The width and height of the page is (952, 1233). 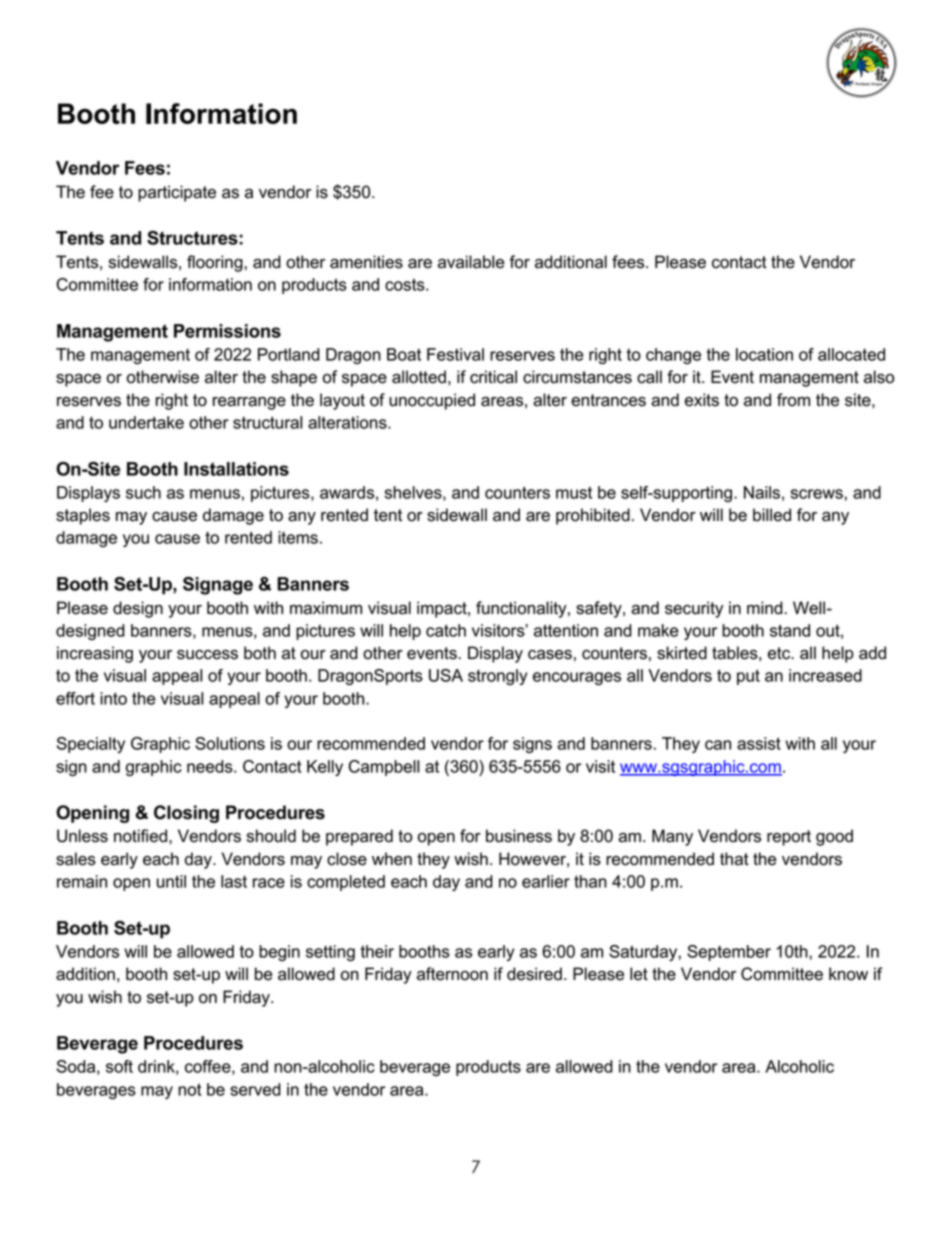 What do you see at coordinates (574, 493) in the page?
I see `must` at bounding box center [574, 493].
